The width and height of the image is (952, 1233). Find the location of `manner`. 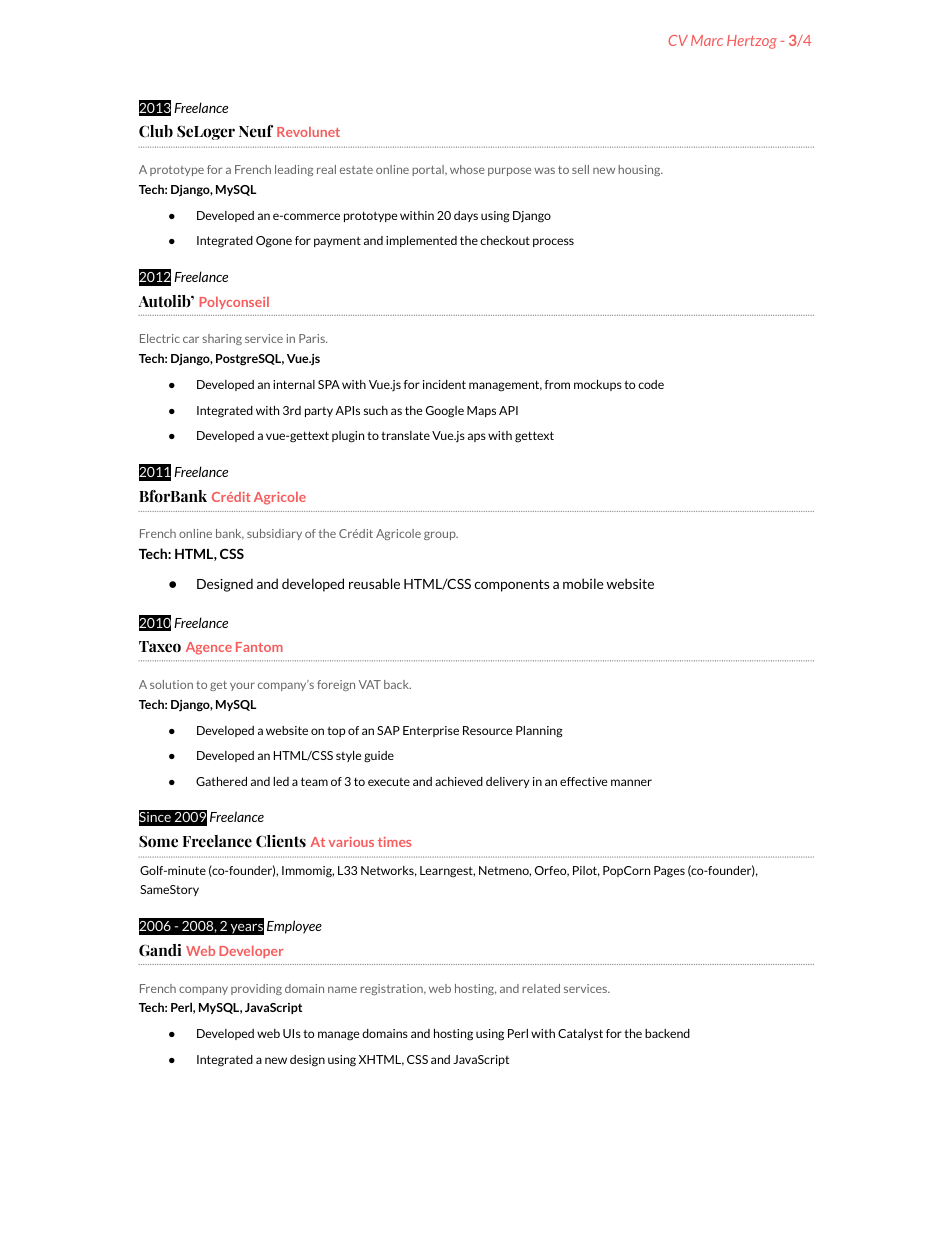

manner is located at coordinates (631, 782).
